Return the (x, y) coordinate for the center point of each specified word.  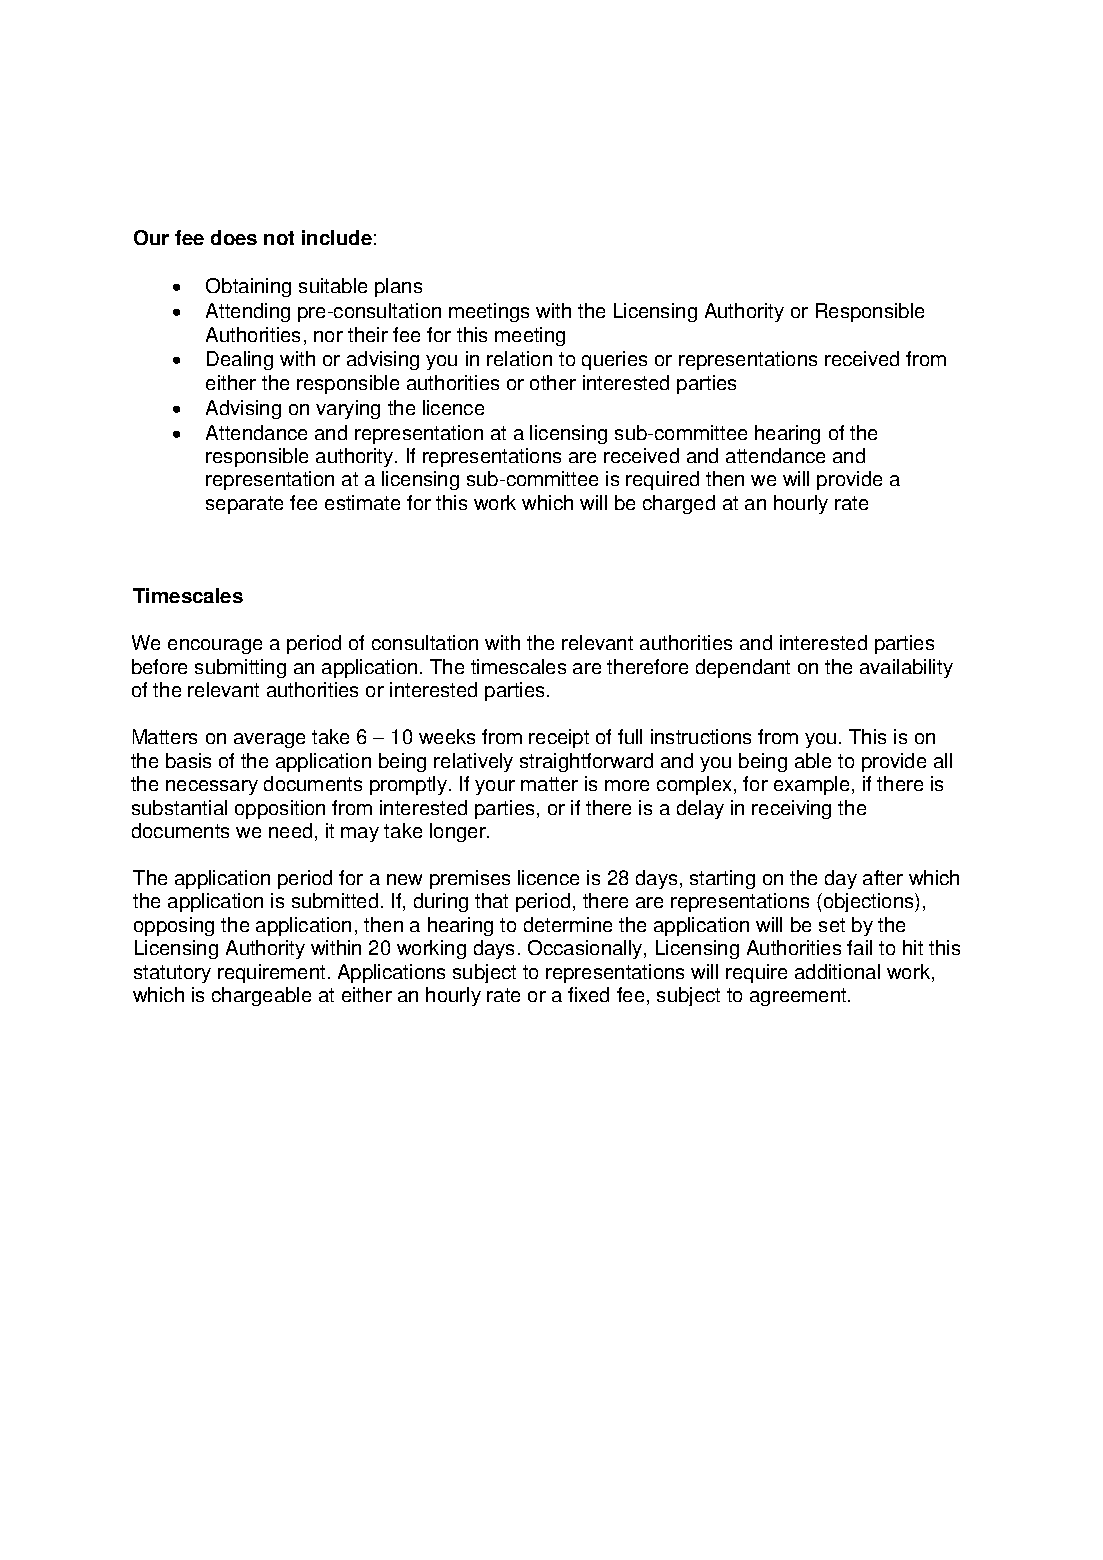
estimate (362, 502)
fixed (588, 994)
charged (679, 504)
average (269, 740)
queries (614, 360)
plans (398, 287)
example (811, 785)
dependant (743, 668)
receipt (559, 738)
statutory (172, 974)
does (234, 237)
